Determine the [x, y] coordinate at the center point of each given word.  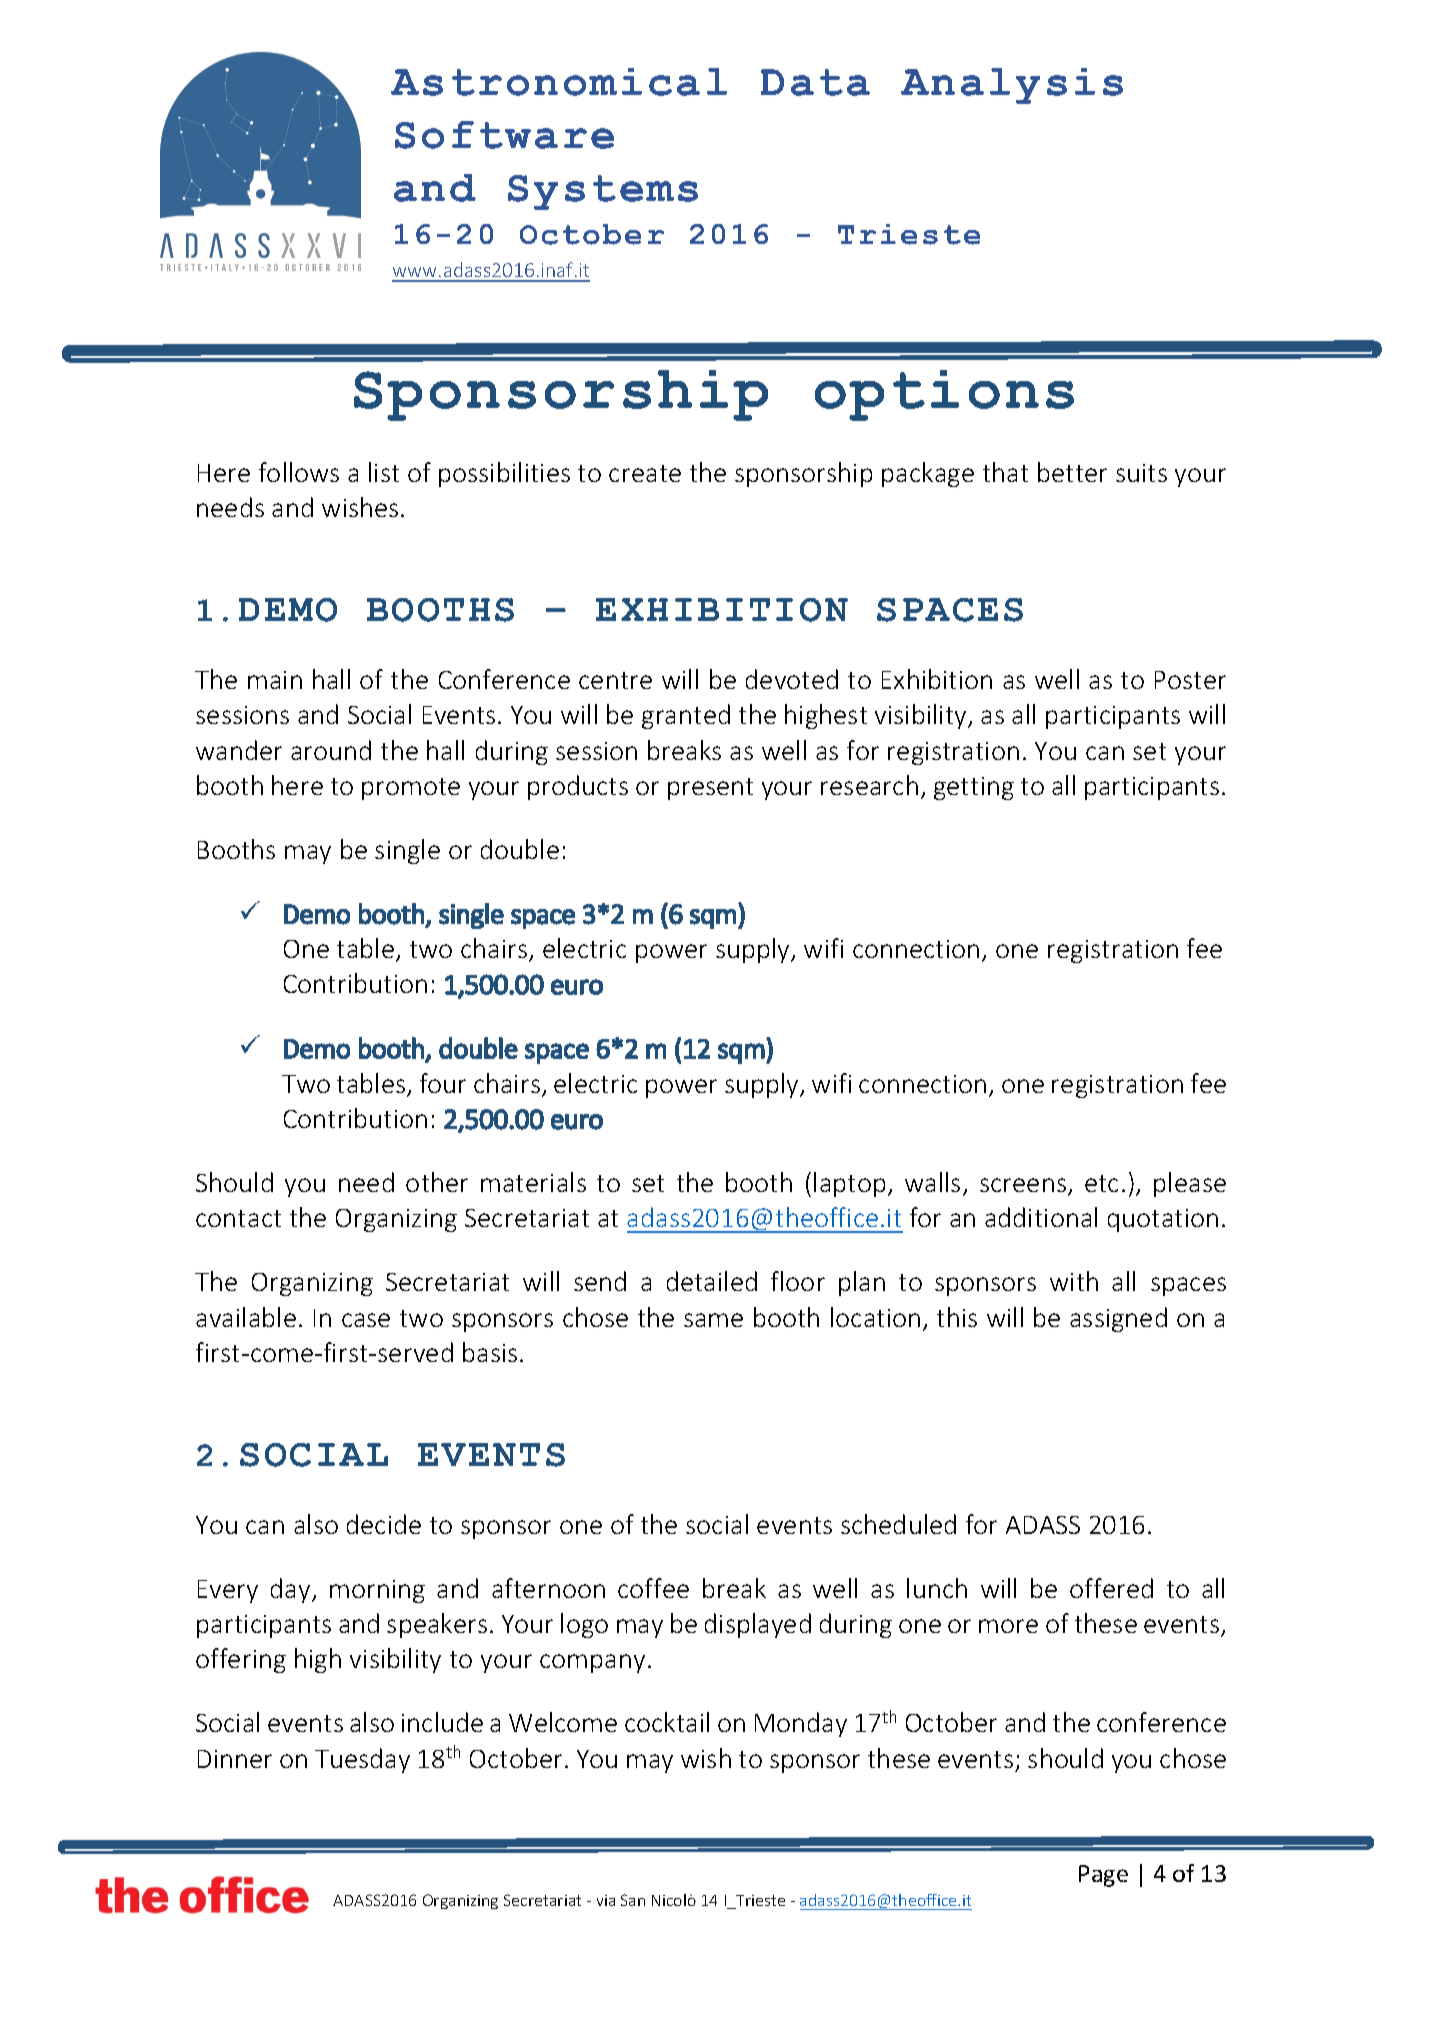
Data [815, 82]
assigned [1118, 1319]
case [366, 1320]
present [710, 789]
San [633, 1900]
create [645, 473]
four [443, 1083]
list [384, 472]
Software [504, 135]
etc [1101, 1183]
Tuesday [362, 1760]
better [1072, 472]
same [713, 1320]
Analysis [1012, 86]
